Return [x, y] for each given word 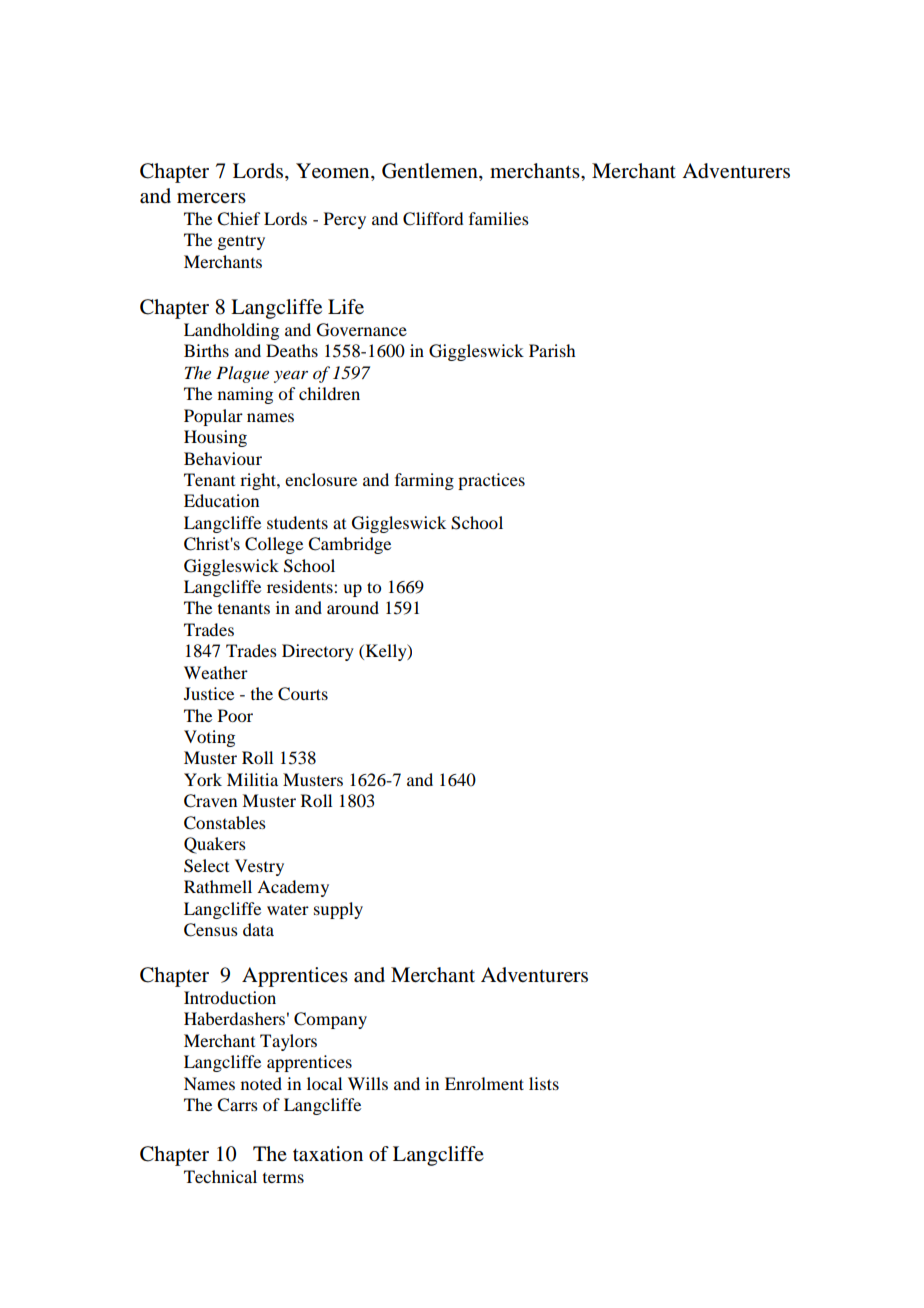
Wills [368, 1083]
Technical [220, 1176]
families [499, 218]
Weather [216, 672]
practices [491, 481]
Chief [238, 219]
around [353, 607]
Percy [345, 220]
